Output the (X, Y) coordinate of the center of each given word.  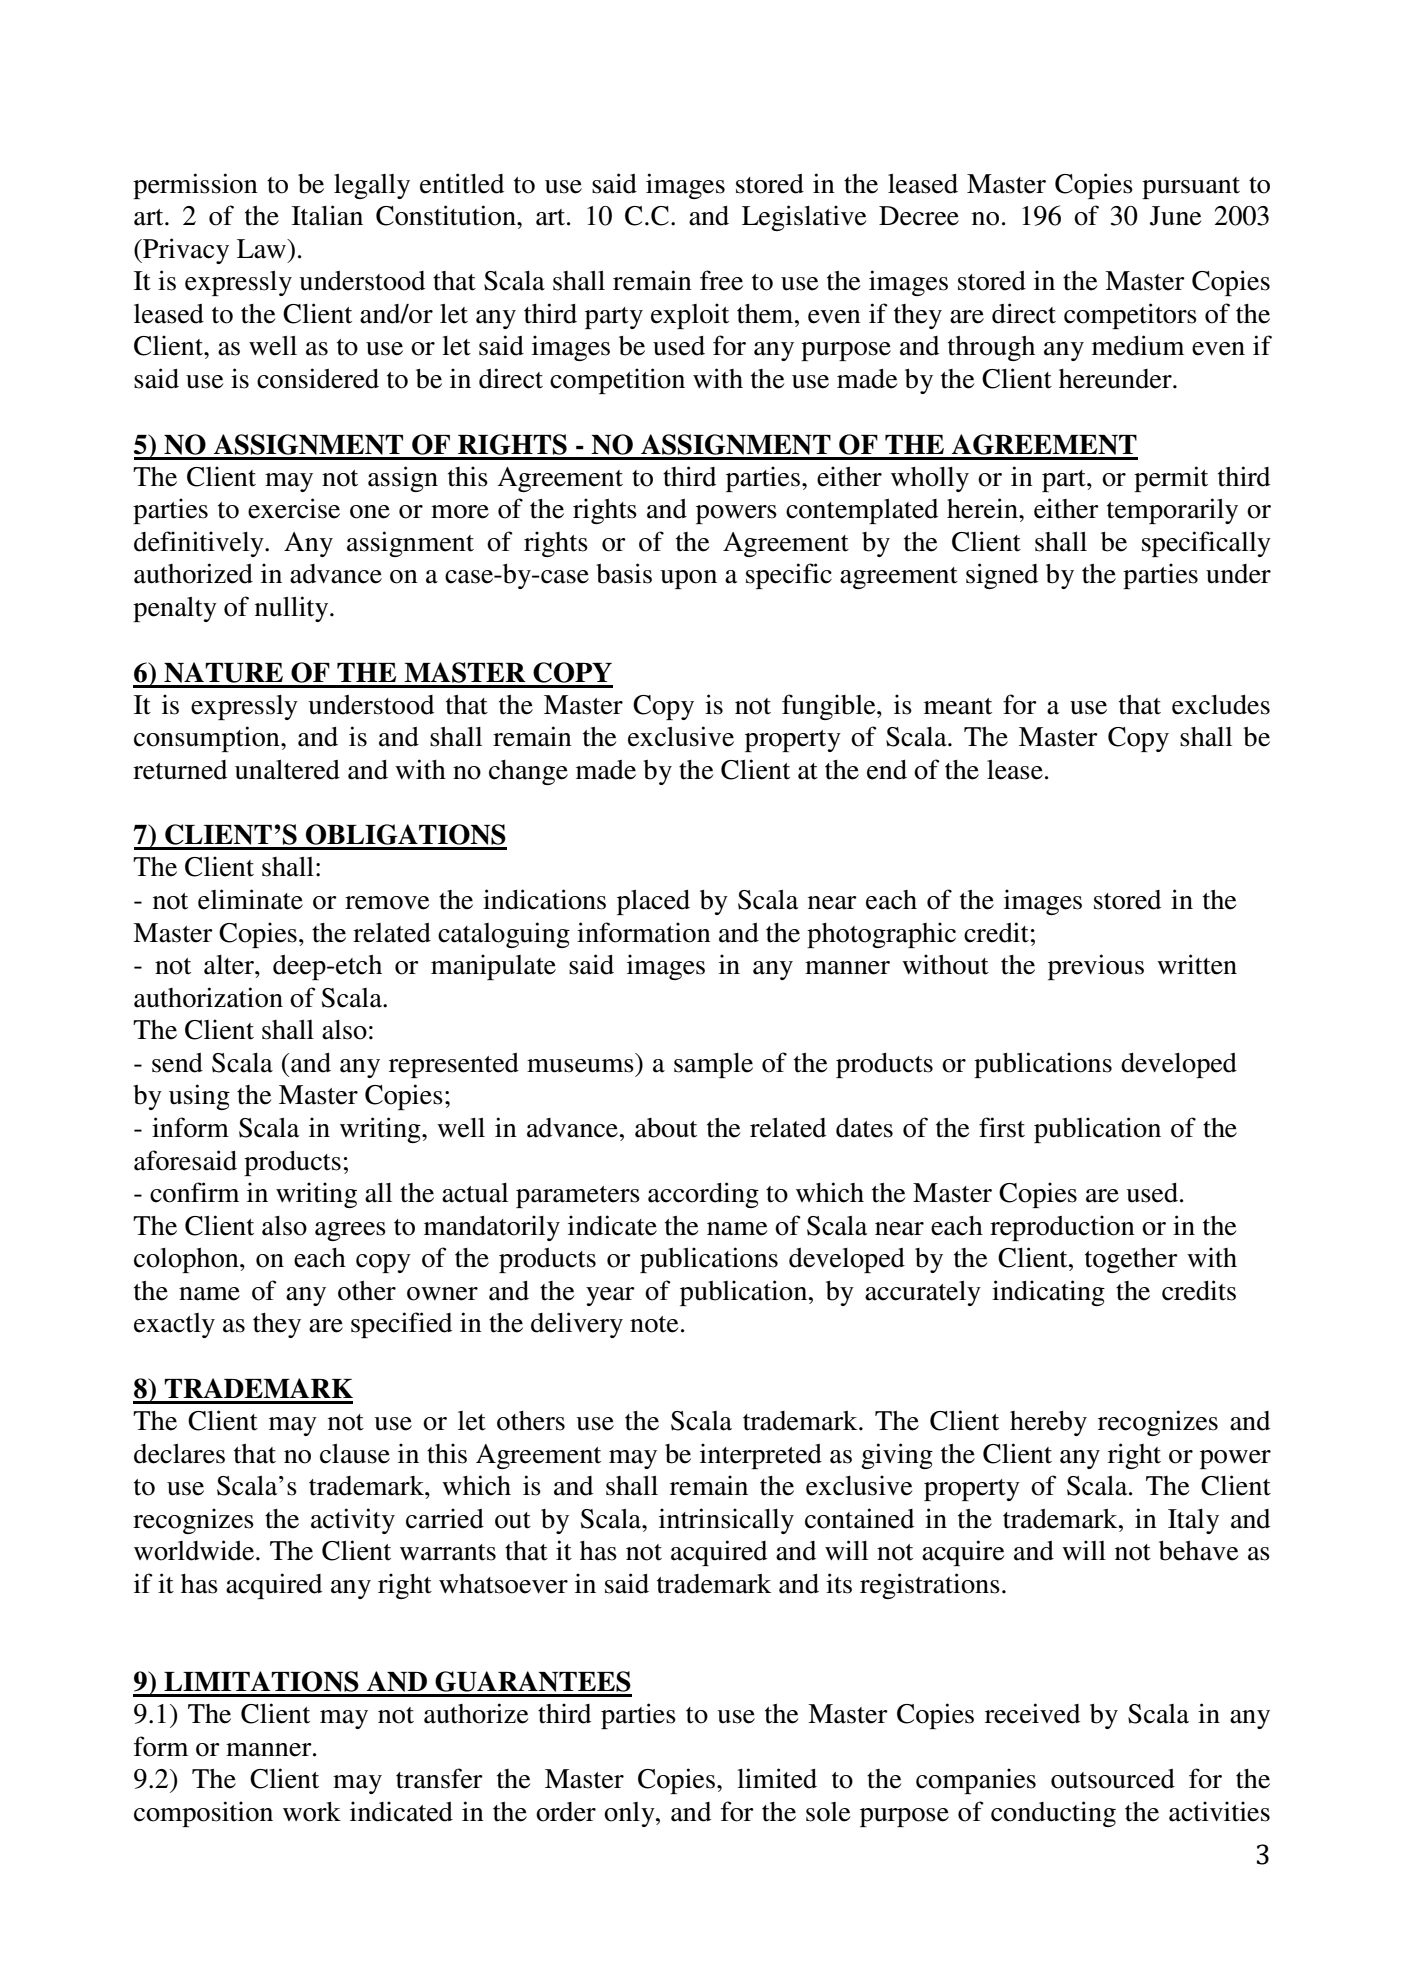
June (1175, 216)
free (721, 280)
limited (777, 1778)
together (1131, 1260)
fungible (830, 707)
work (312, 1812)
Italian (327, 215)
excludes (1221, 705)
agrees (350, 1231)
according (703, 1195)
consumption (208, 739)
